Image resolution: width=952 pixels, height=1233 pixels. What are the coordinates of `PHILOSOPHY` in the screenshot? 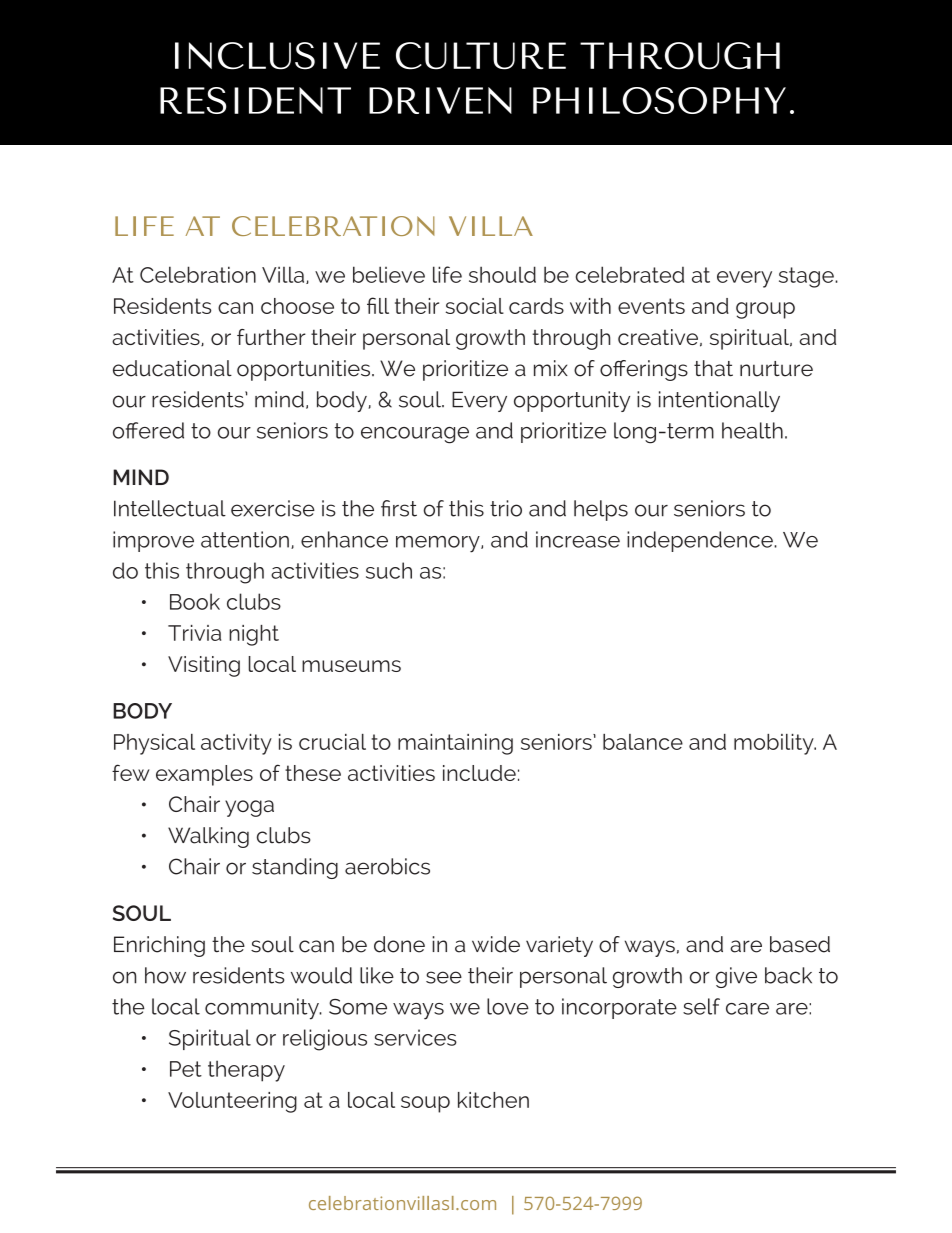 It's located at (659, 100).
